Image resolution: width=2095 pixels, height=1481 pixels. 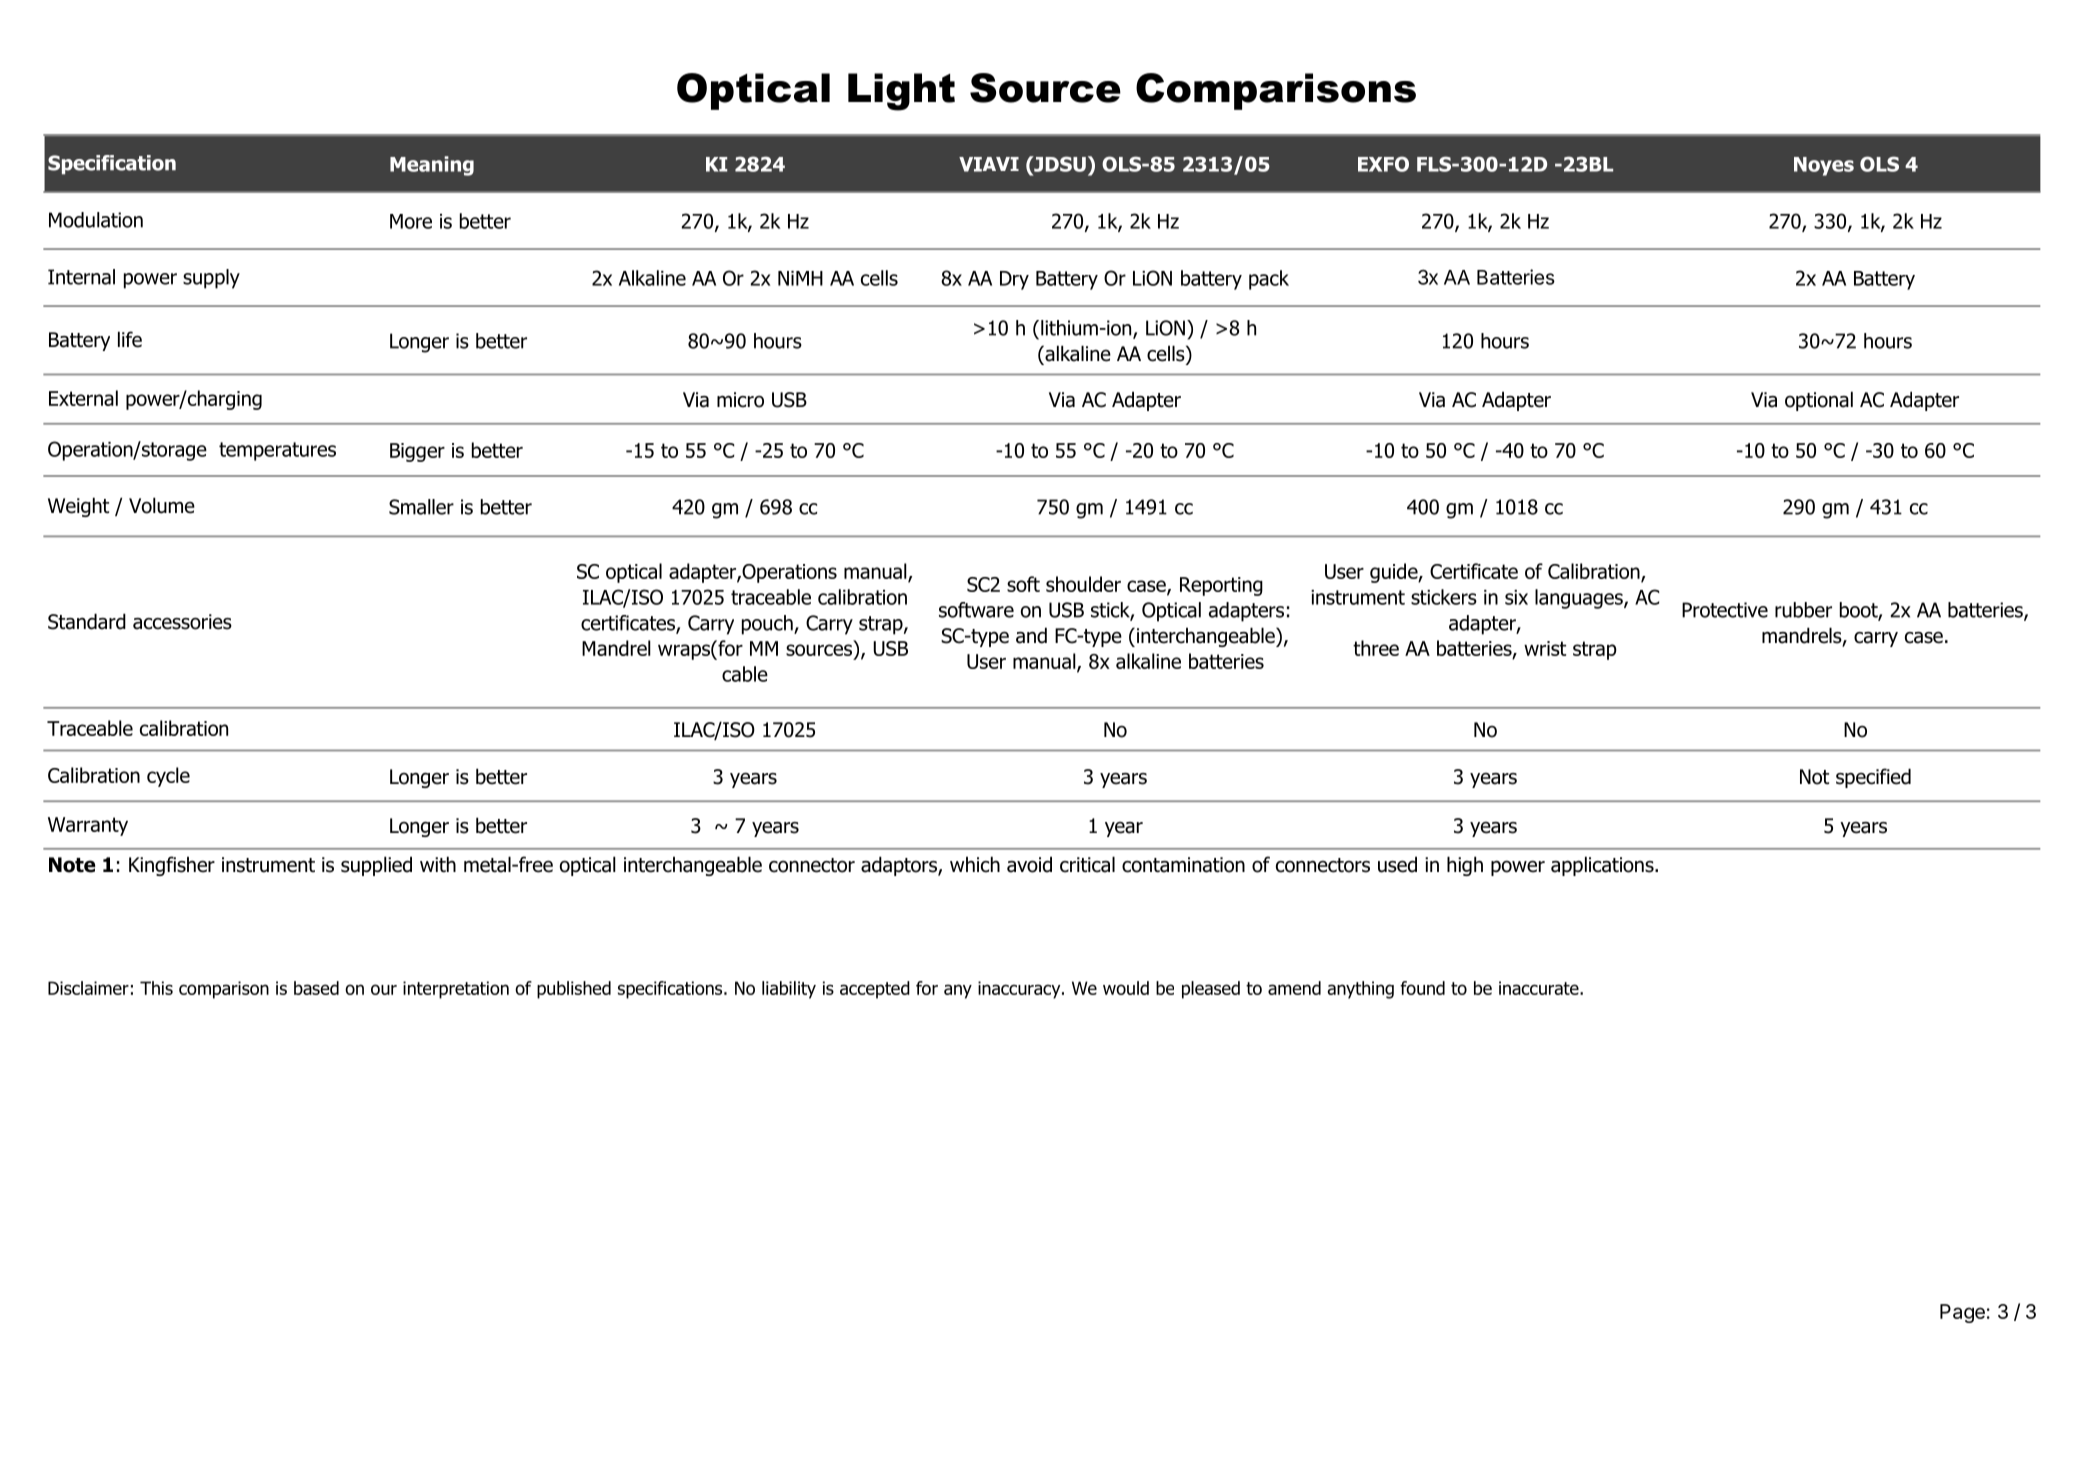 What do you see at coordinates (1603, 866) in the document?
I see `applications` at bounding box center [1603, 866].
